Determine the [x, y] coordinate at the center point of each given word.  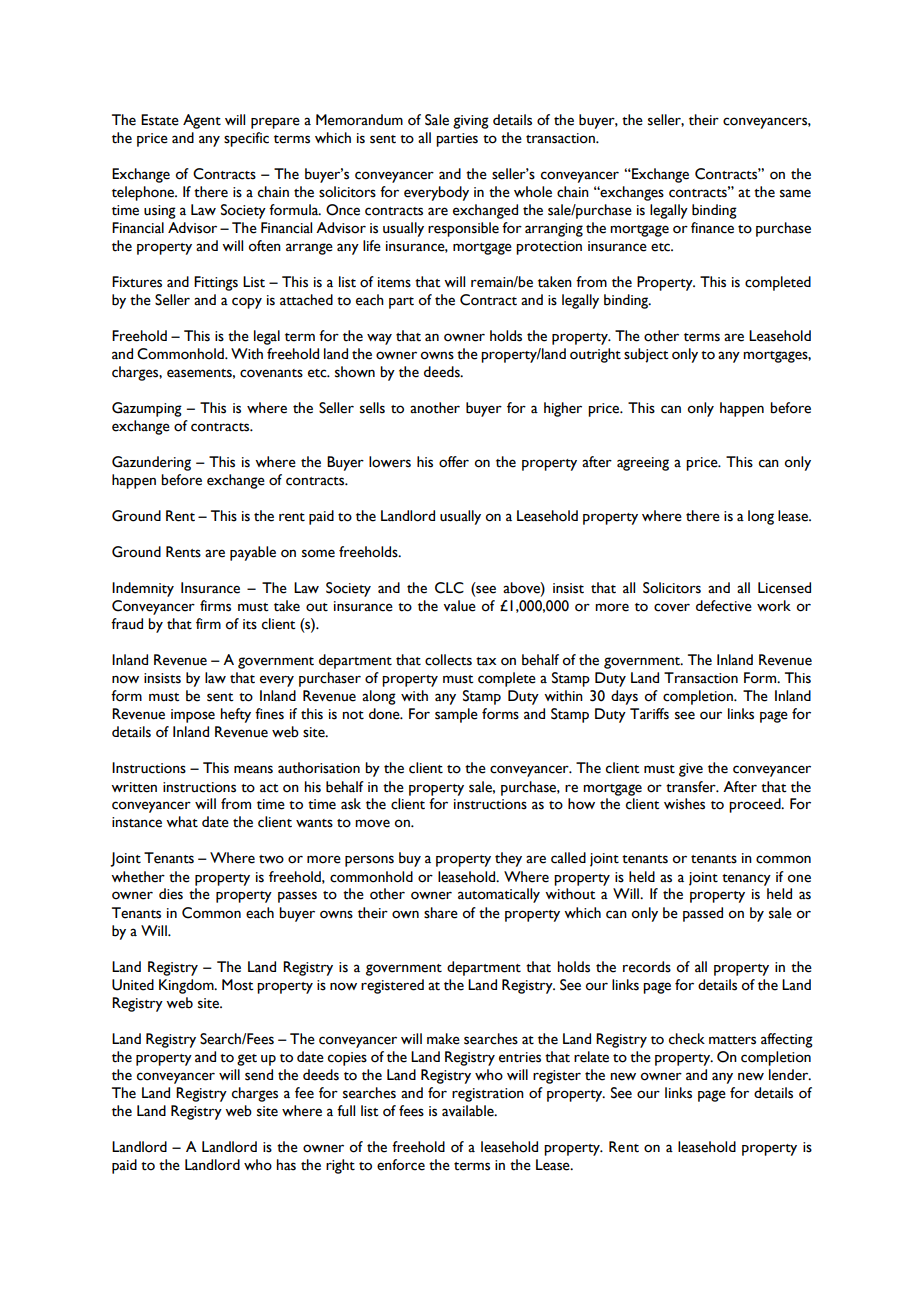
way [379, 339]
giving [471, 122]
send [259, 1075]
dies [171, 894]
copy [247, 303]
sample [456, 715]
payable [253, 553]
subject [646, 355]
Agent [202, 121]
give [691, 770]
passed [703, 914]
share [441, 913]
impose [193, 716]
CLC [449, 588]
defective [724, 606]
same [795, 193]
